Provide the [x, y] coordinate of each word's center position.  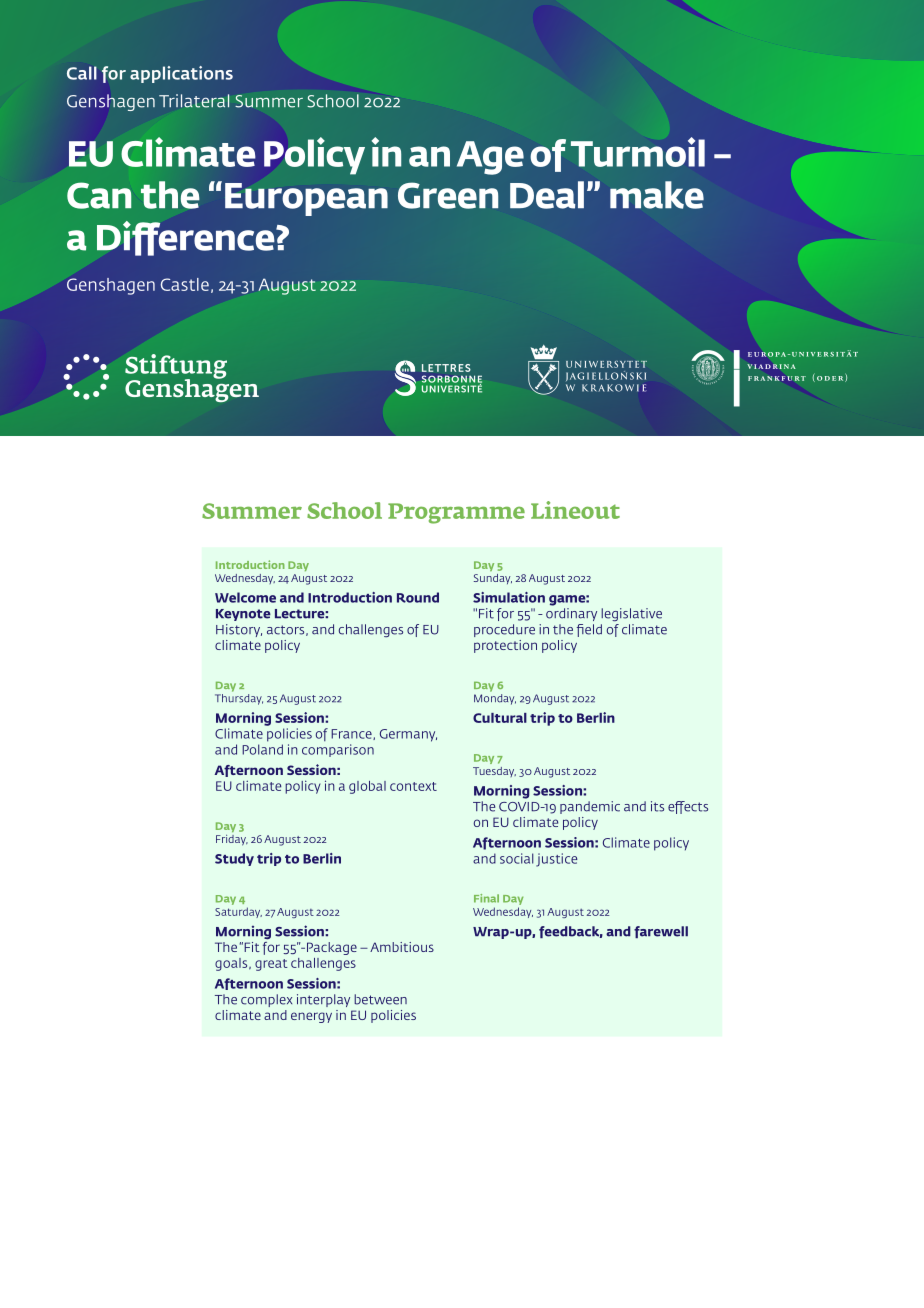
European [306, 199]
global [367, 787]
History [239, 630]
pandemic [590, 807]
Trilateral [194, 101]
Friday [232, 840]
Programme [456, 513]
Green [448, 195]
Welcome [245, 597]
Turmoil [638, 152]
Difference [187, 238]
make [657, 195]
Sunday [493, 579]
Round [418, 597]
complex [266, 1000]
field [589, 630]
